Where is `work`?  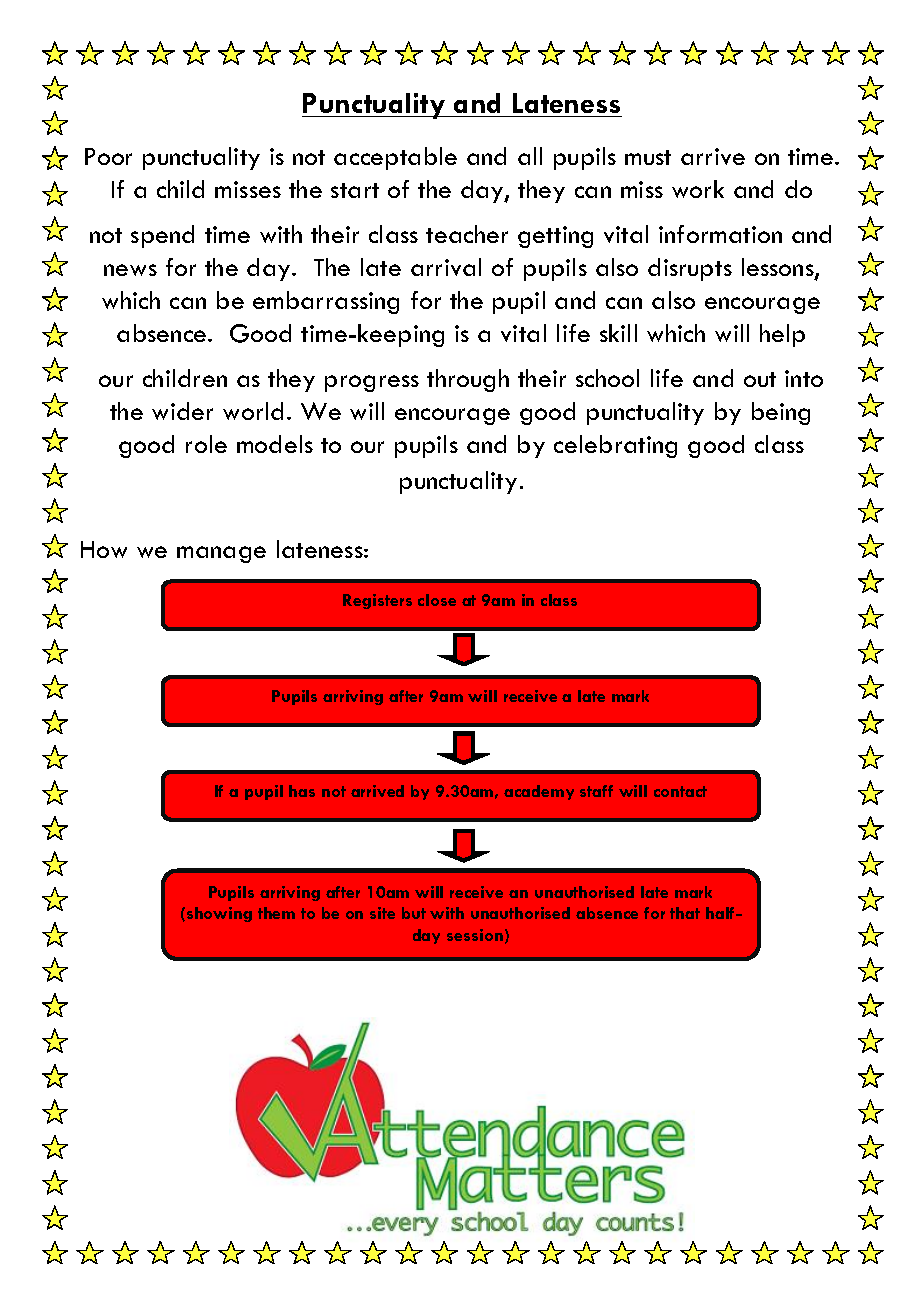 work is located at coordinates (698, 189).
